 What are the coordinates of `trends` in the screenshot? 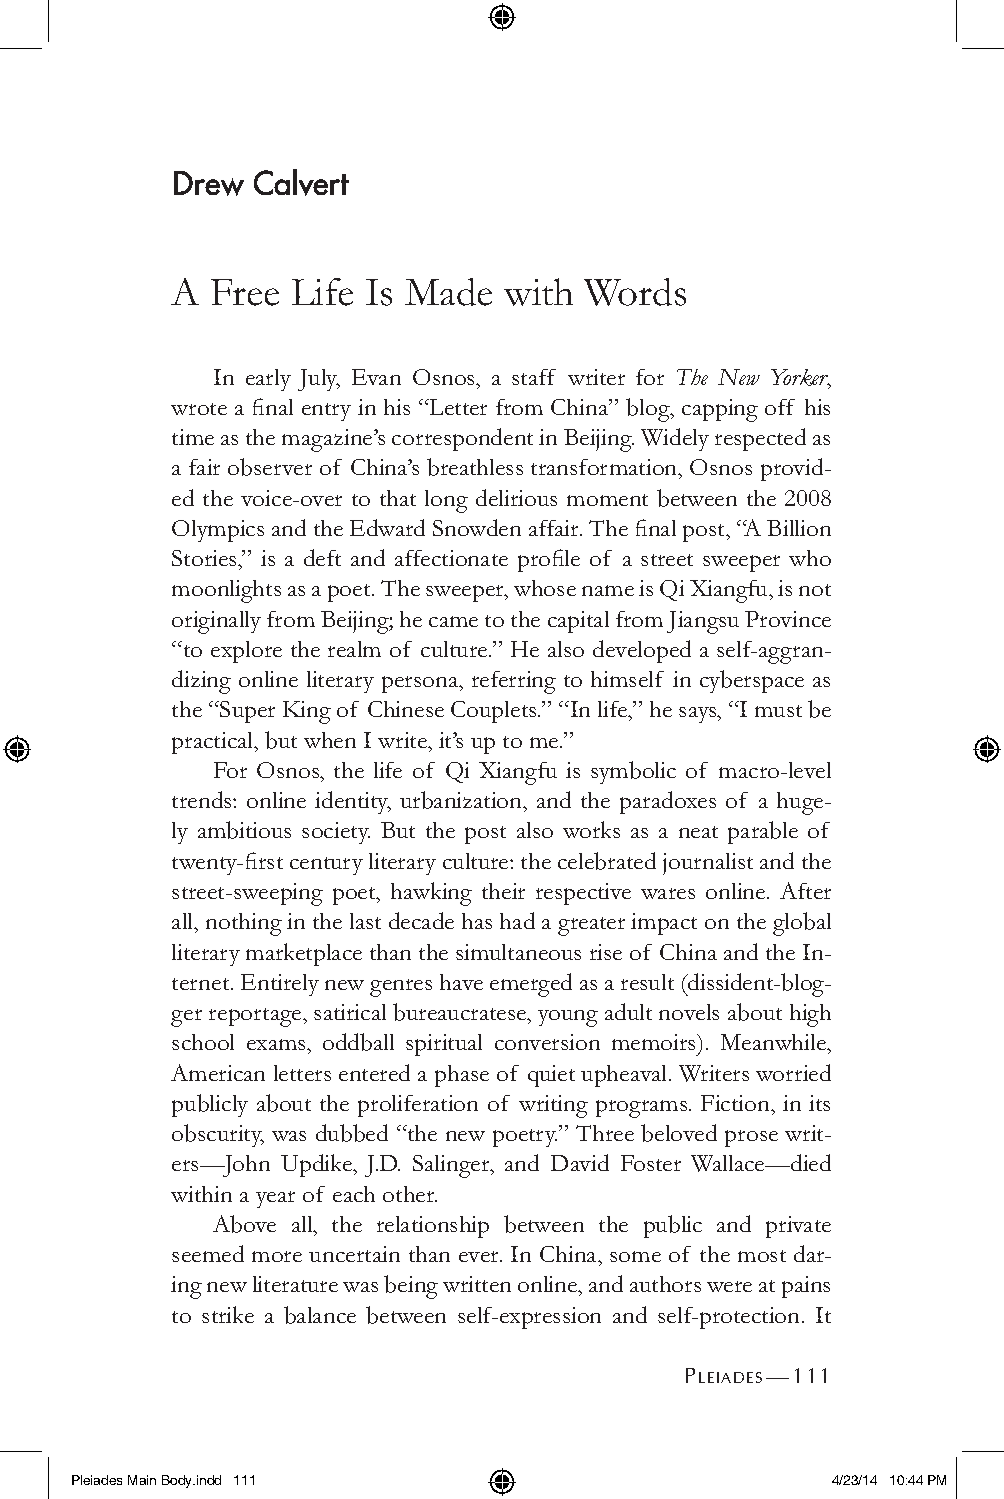 It's located at (203, 799).
